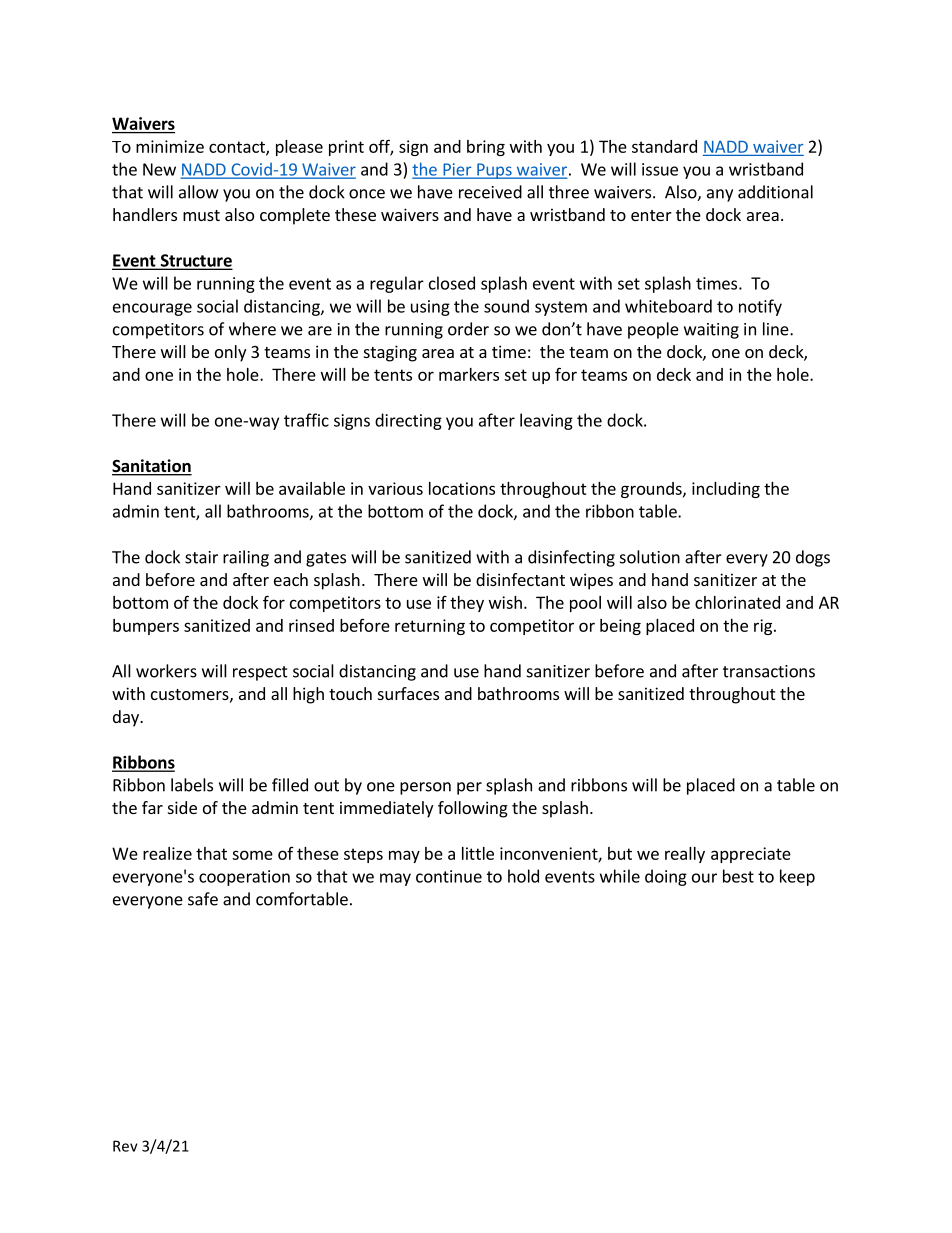 This page has width=952, height=1233. I want to click on allow, so click(198, 192).
